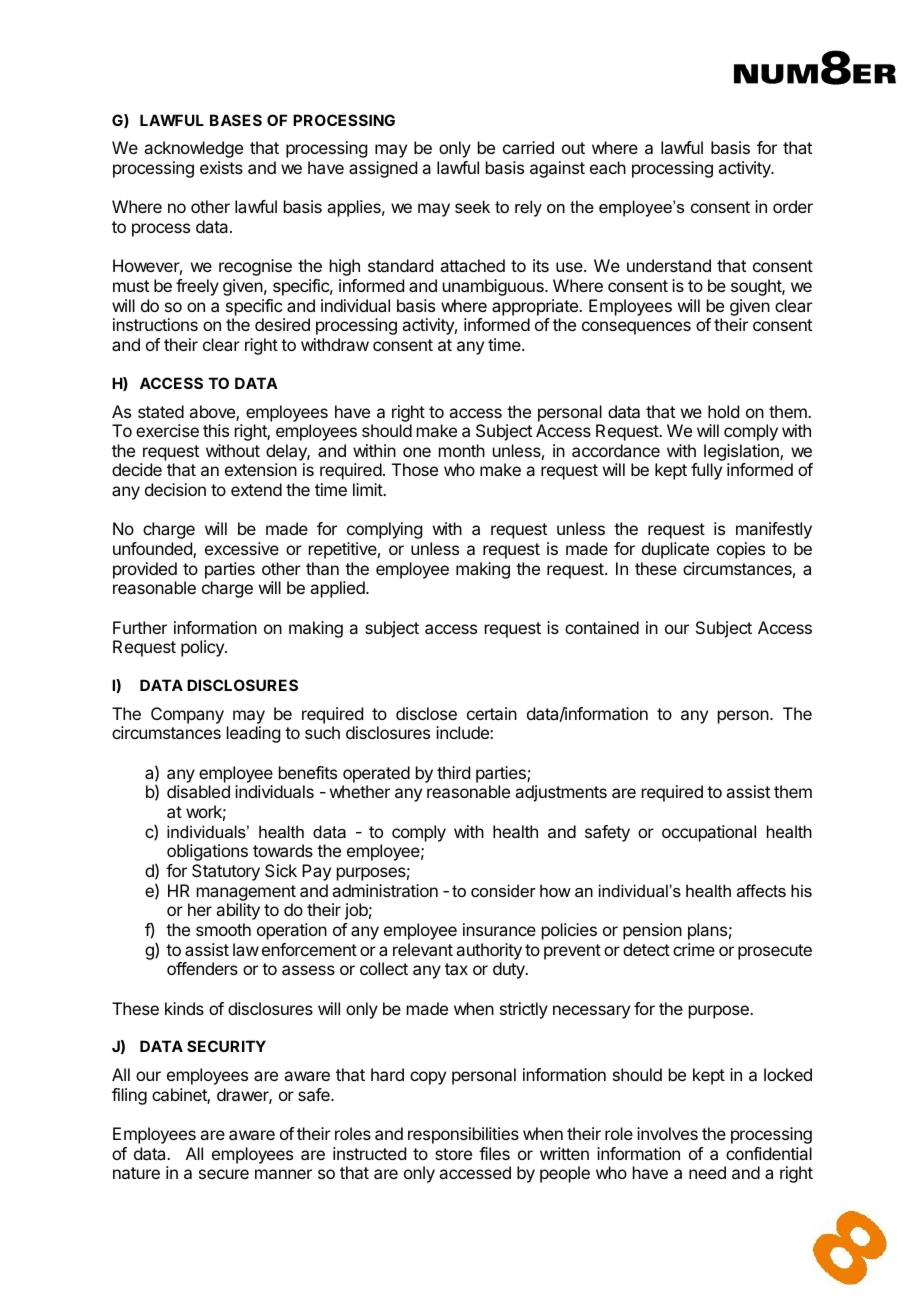 This screenshot has height=1308, width=924. I want to click on carried, so click(528, 147).
